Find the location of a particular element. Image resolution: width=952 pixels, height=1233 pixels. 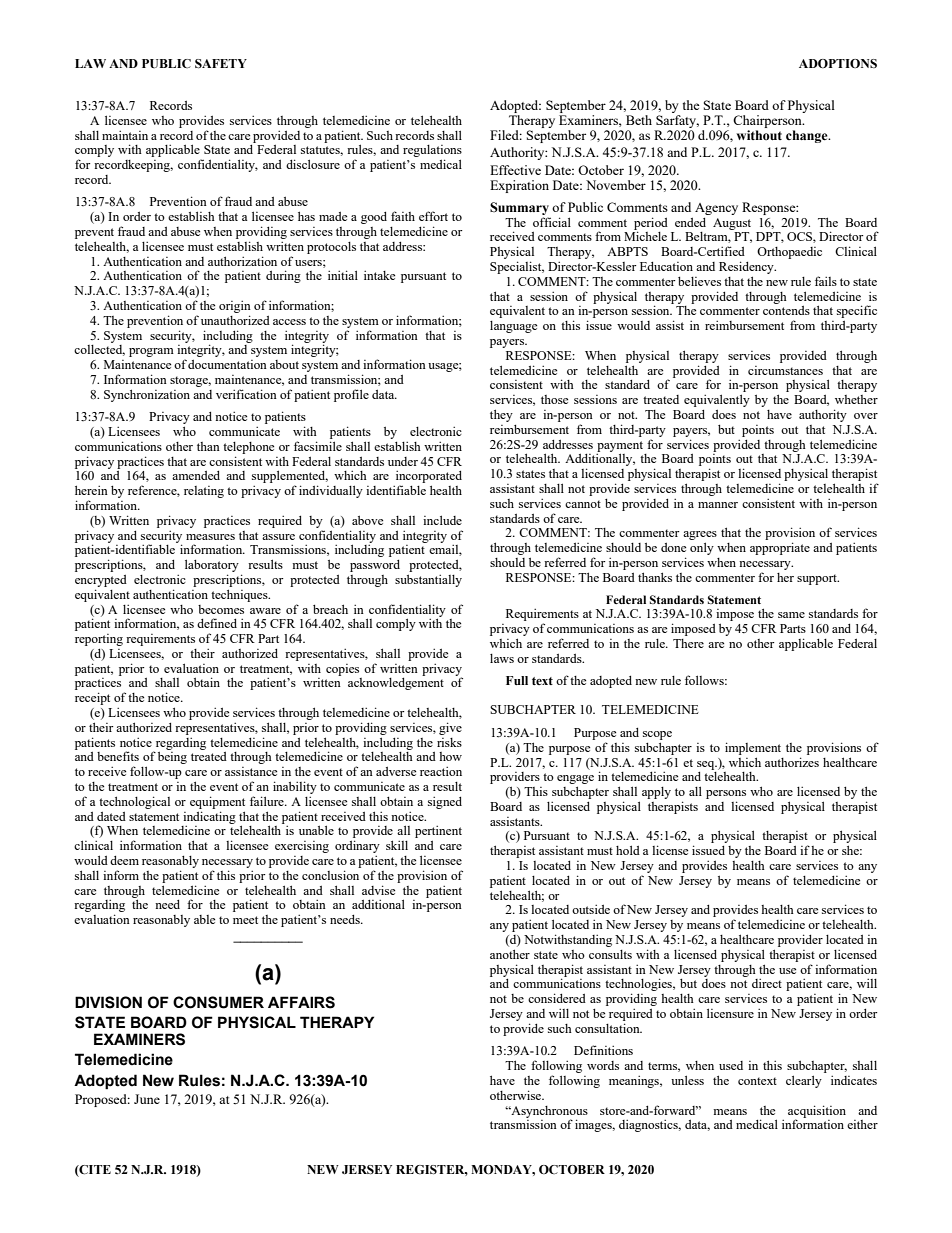

June is located at coordinates (147, 1099).
